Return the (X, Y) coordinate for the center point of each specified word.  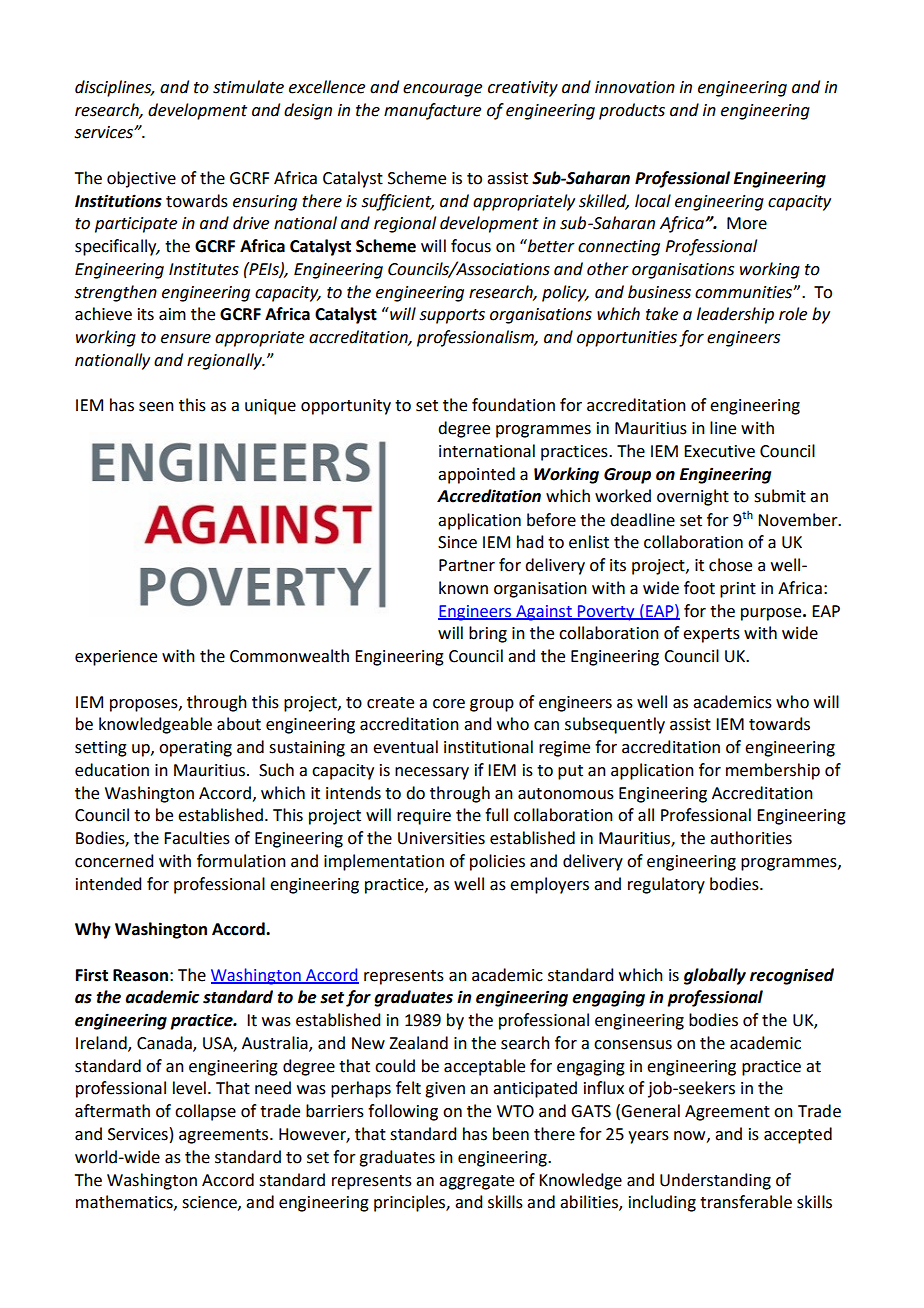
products (632, 111)
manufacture (432, 111)
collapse (205, 1112)
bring (488, 634)
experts (711, 635)
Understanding (715, 1181)
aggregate (476, 1182)
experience (116, 658)
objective (141, 179)
